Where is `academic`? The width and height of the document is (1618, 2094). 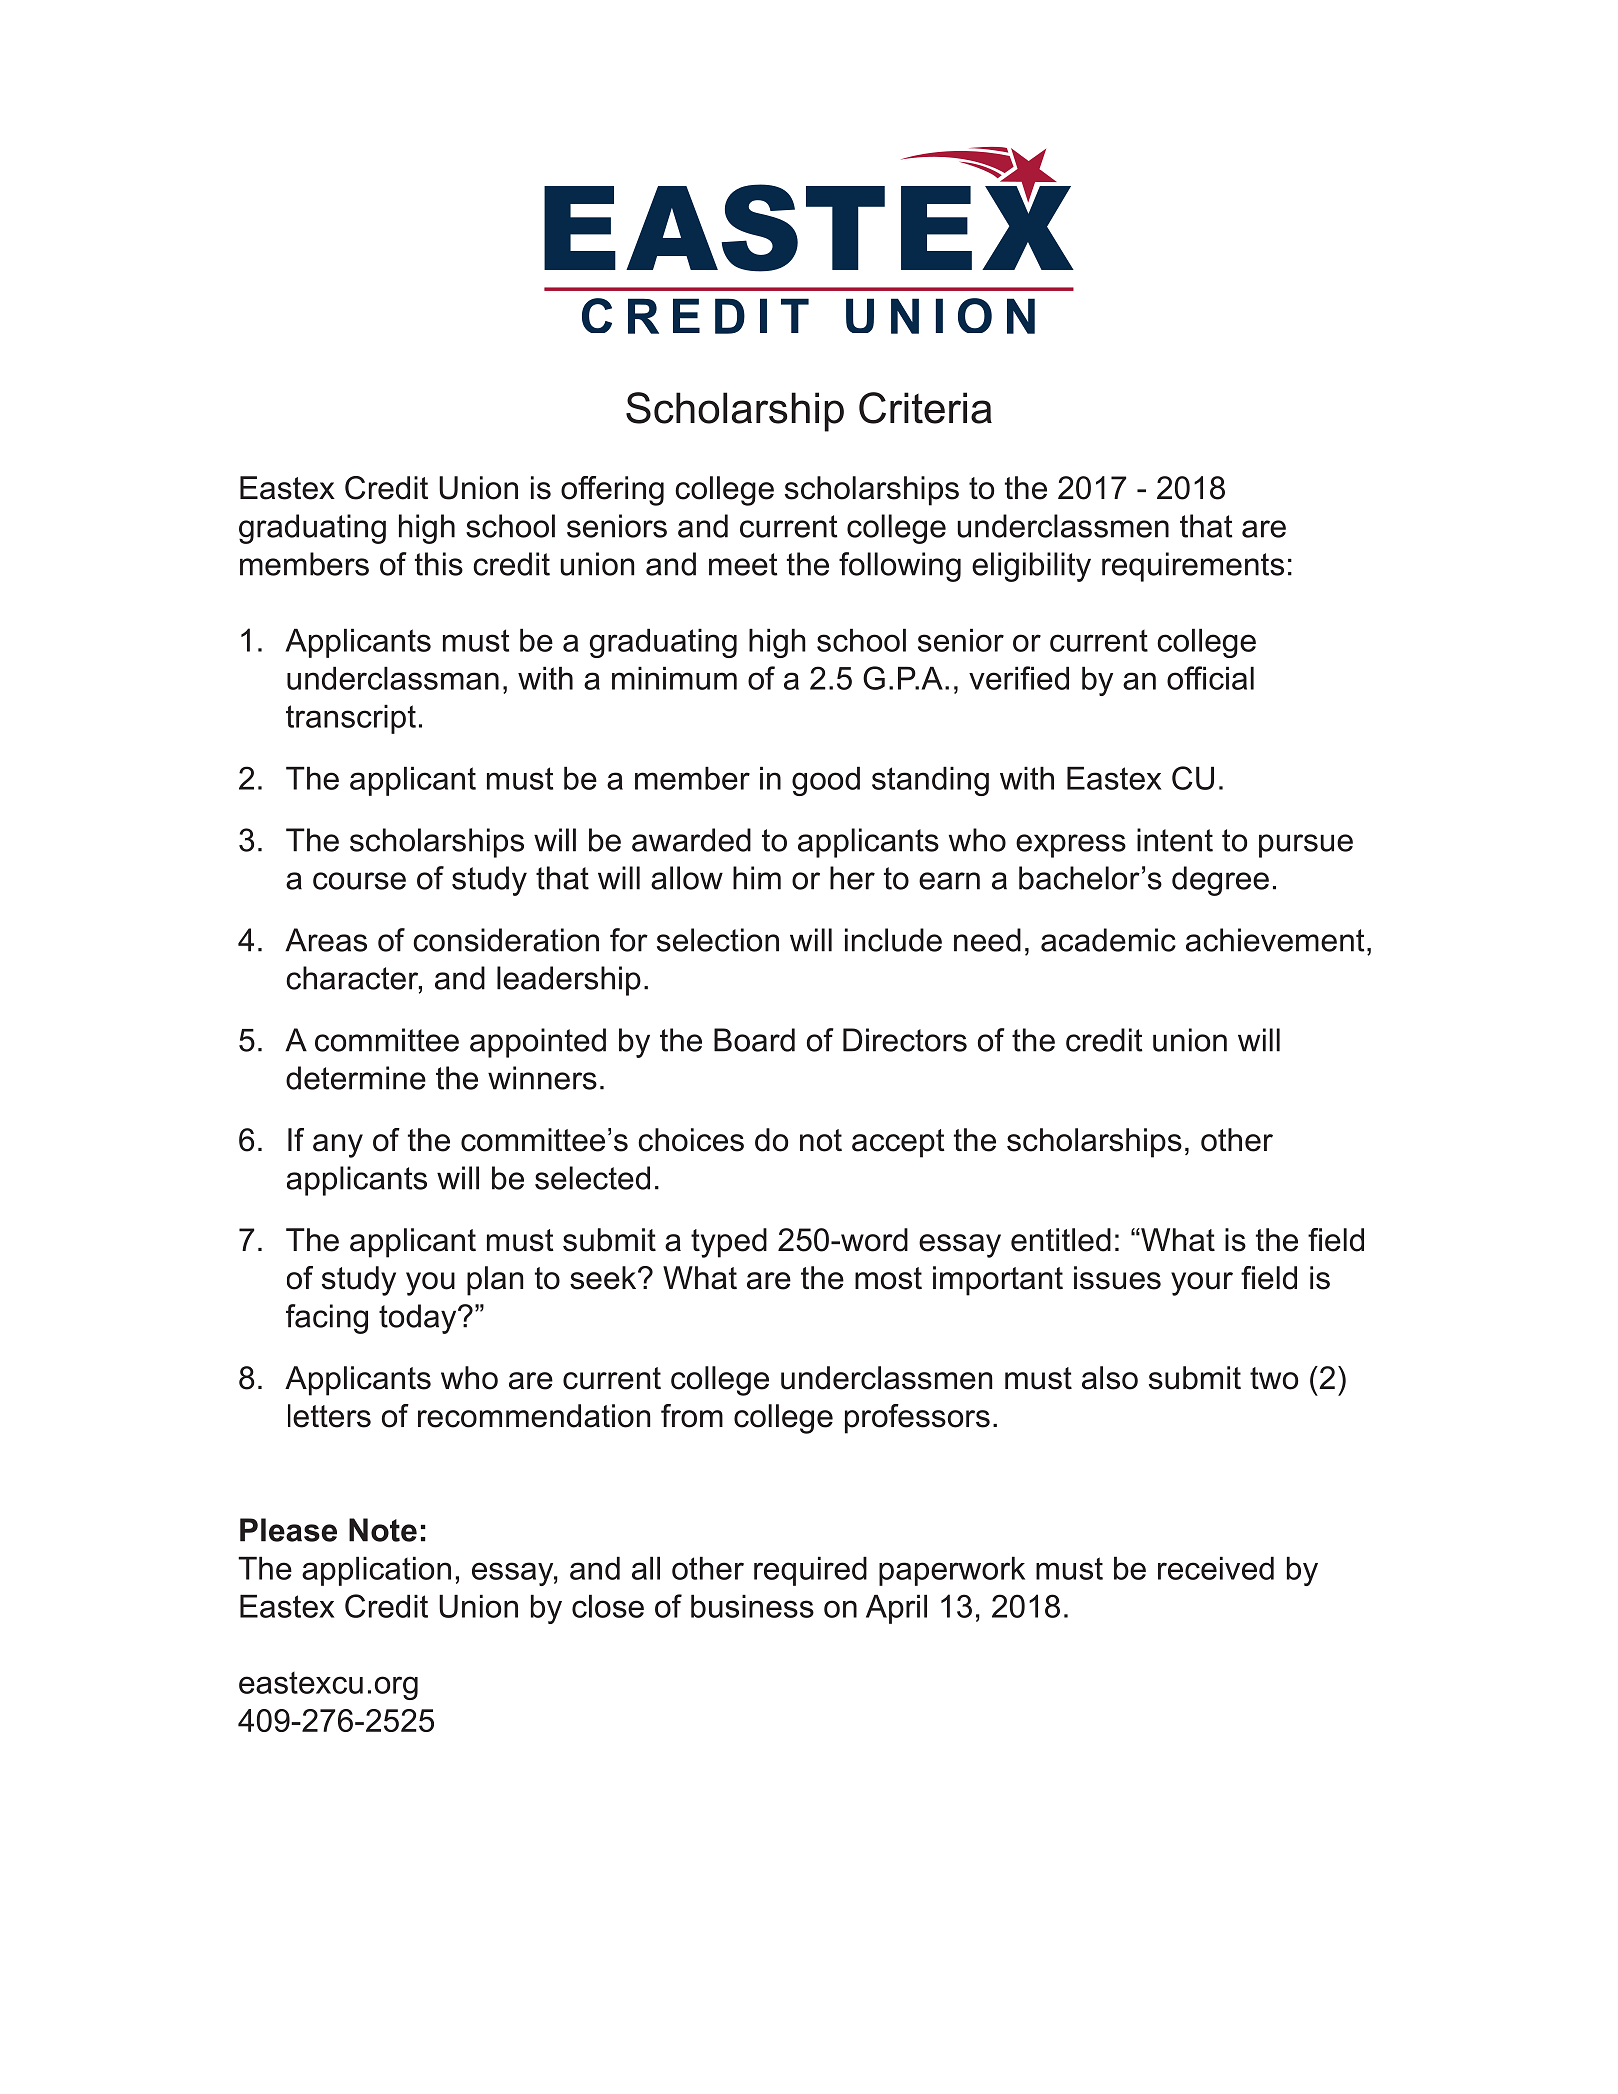 academic is located at coordinates (1108, 940).
